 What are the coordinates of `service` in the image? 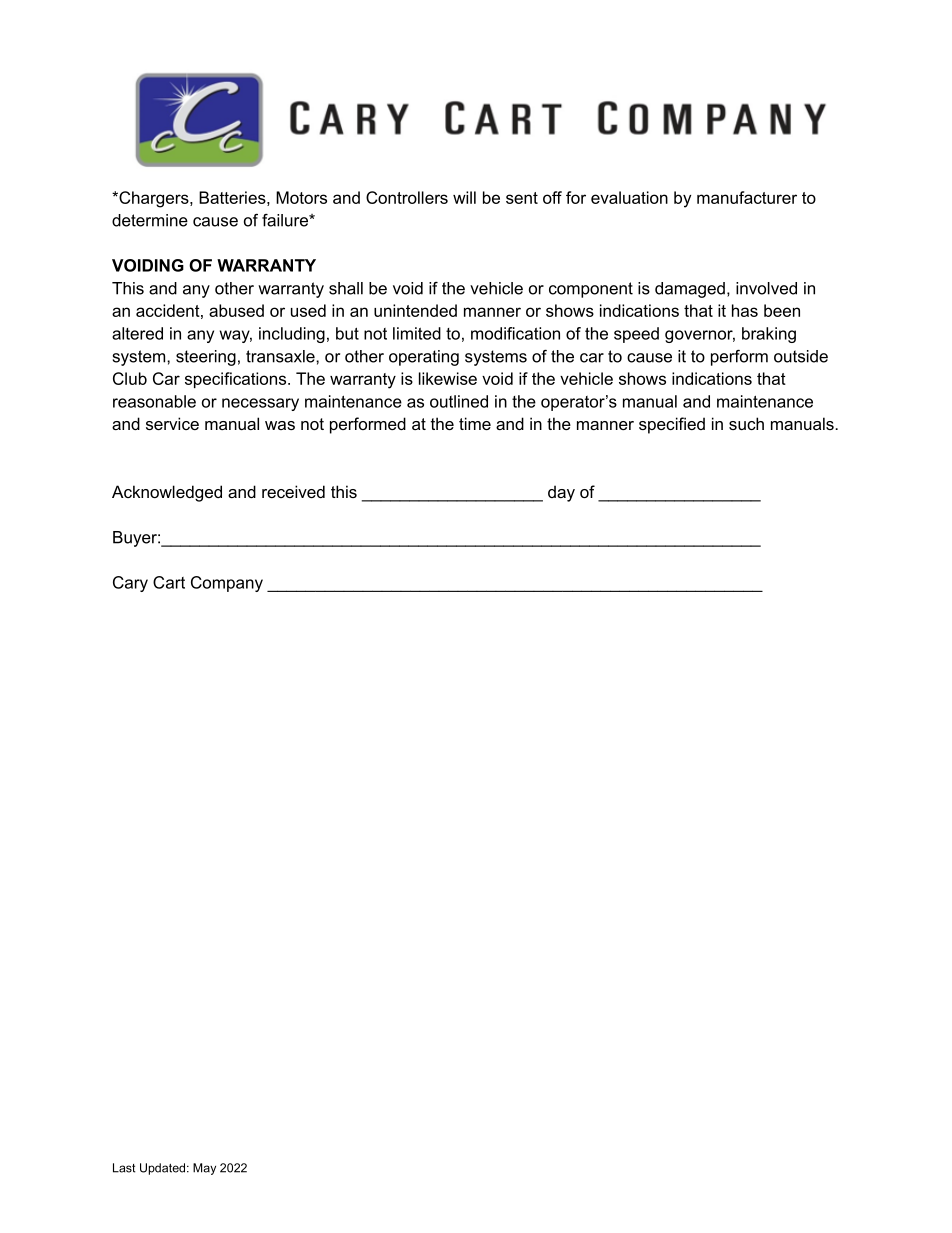 It's located at (172, 423).
